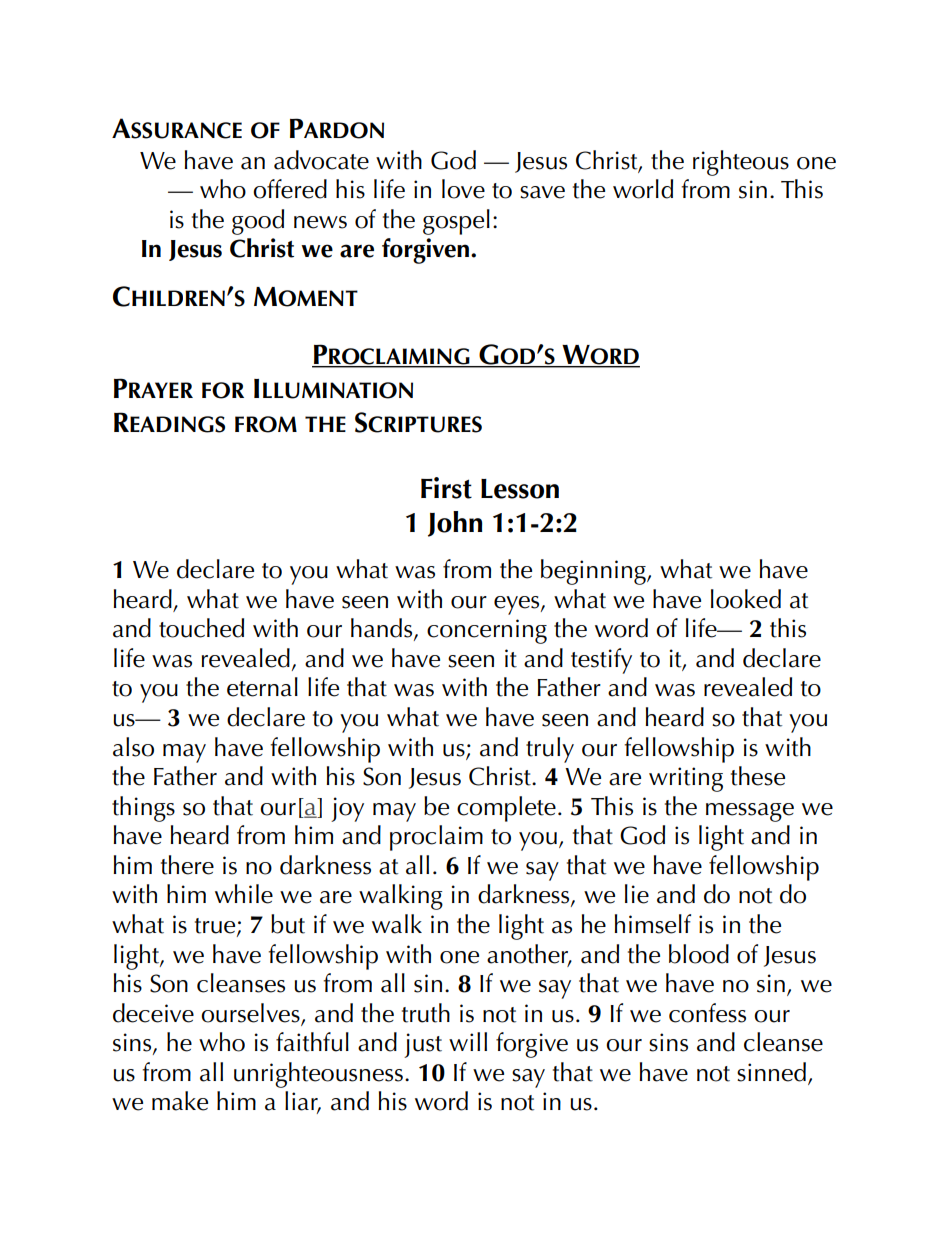 The width and height of the document is (952, 1233). Describe the element at coordinates (643, 189) in the document. I see `world` at that location.
